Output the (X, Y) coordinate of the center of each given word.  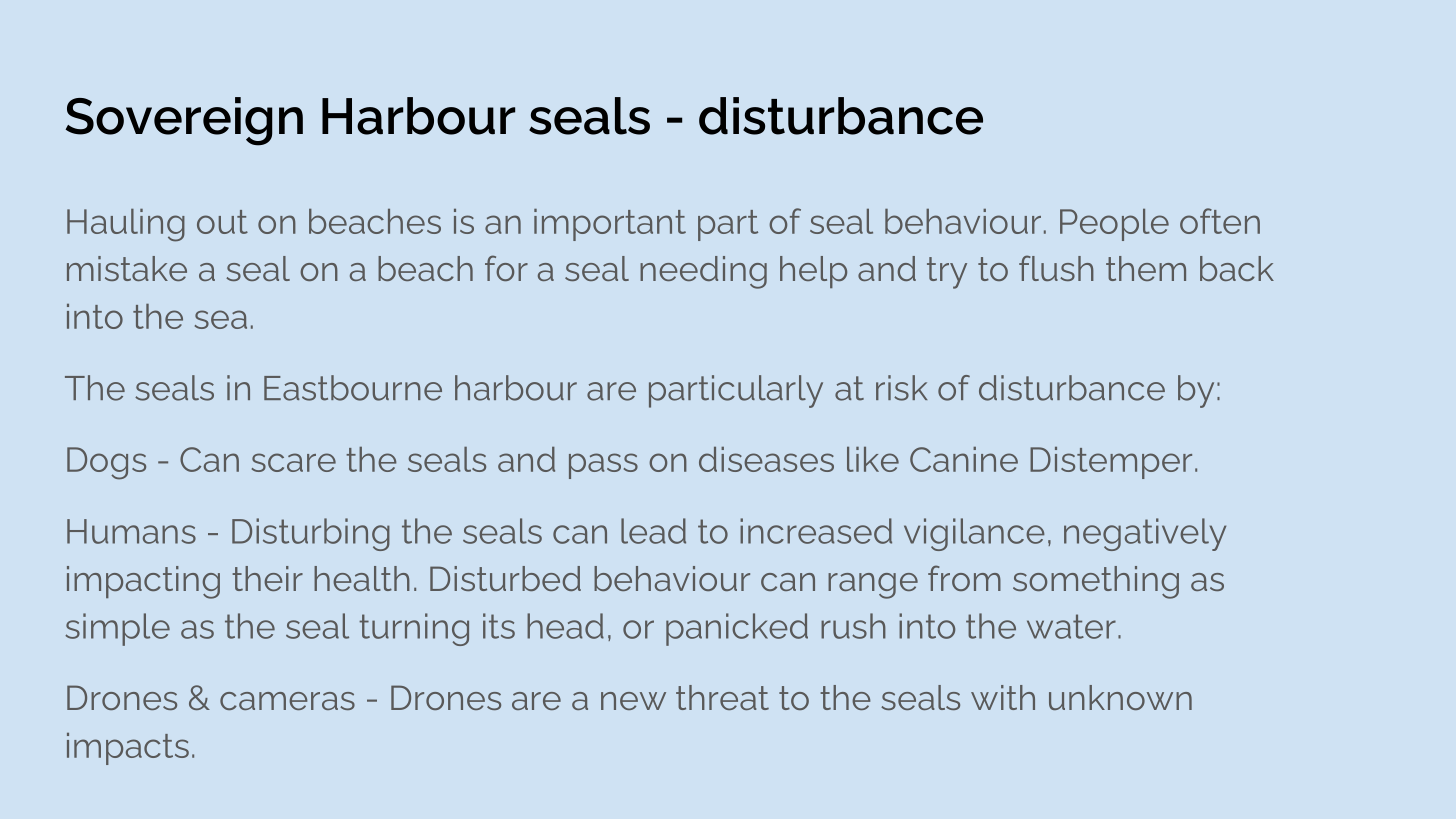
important (610, 225)
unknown (1120, 697)
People (1114, 225)
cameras (287, 701)
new (633, 701)
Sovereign (184, 121)
